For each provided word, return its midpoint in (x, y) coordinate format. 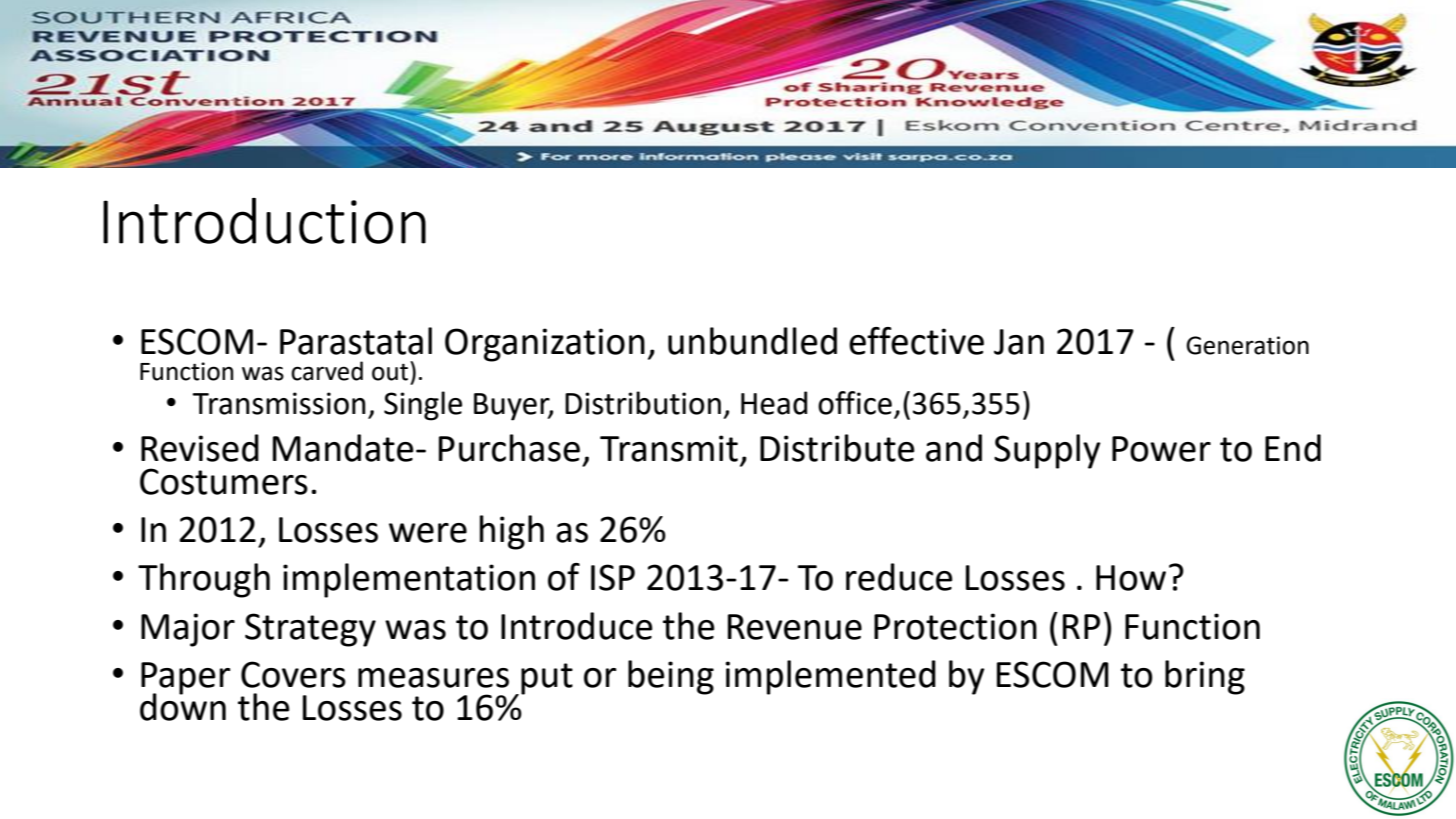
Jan (1019, 342)
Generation (1247, 345)
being (671, 677)
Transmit (669, 448)
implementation (409, 580)
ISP (613, 577)
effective (916, 341)
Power (1161, 449)
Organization (545, 345)
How (1131, 578)
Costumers (224, 481)
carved (327, 371)
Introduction (264, 221)
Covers (293, 674)
